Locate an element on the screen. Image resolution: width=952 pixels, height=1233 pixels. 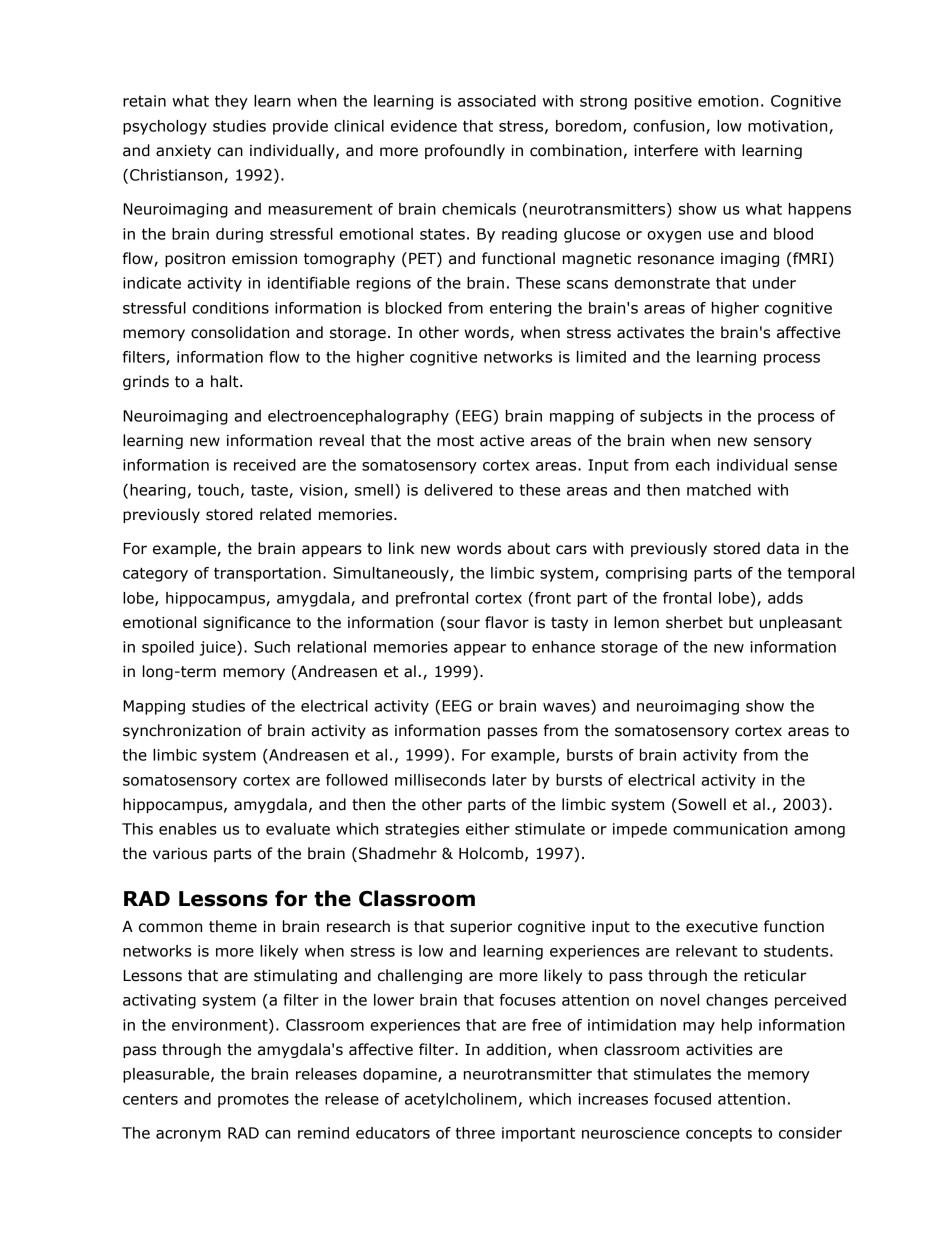
but is located at coordinates (741, 622).
